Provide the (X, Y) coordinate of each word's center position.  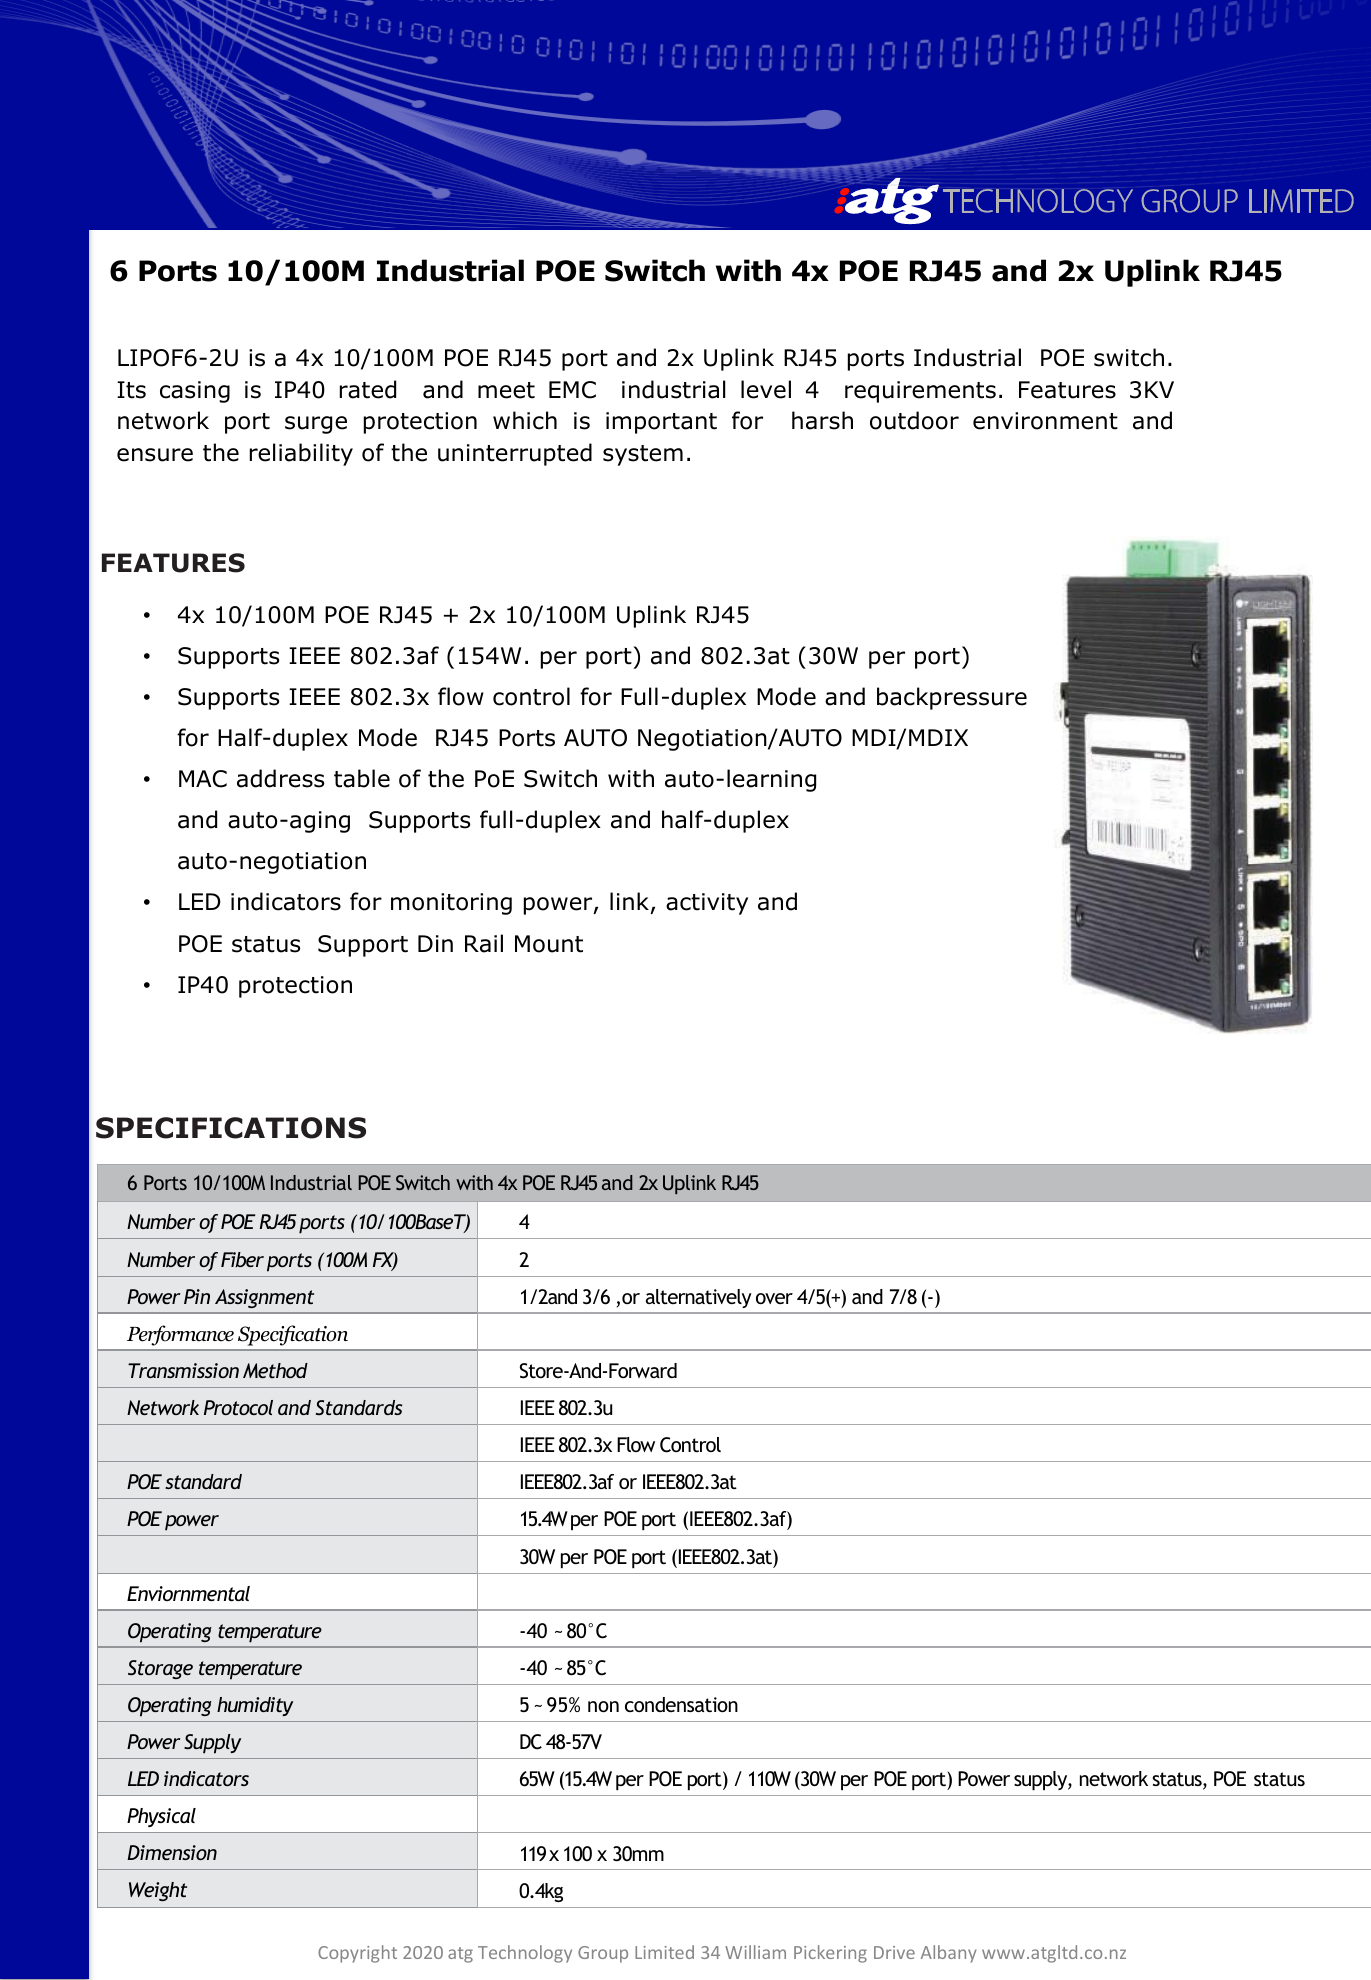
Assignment (264, 1298)
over (774, 1298)
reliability (301, 454)
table (362, 778)
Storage (160, 1669)
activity (707, 904)
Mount (549, 944)
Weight (158, 1891)
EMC (572, 390)
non (603, 1706)
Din (435, 943)
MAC (203, 779)
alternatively (699, 1298)
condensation (681, 1704)
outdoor (914, 420)
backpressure (952, 698)
